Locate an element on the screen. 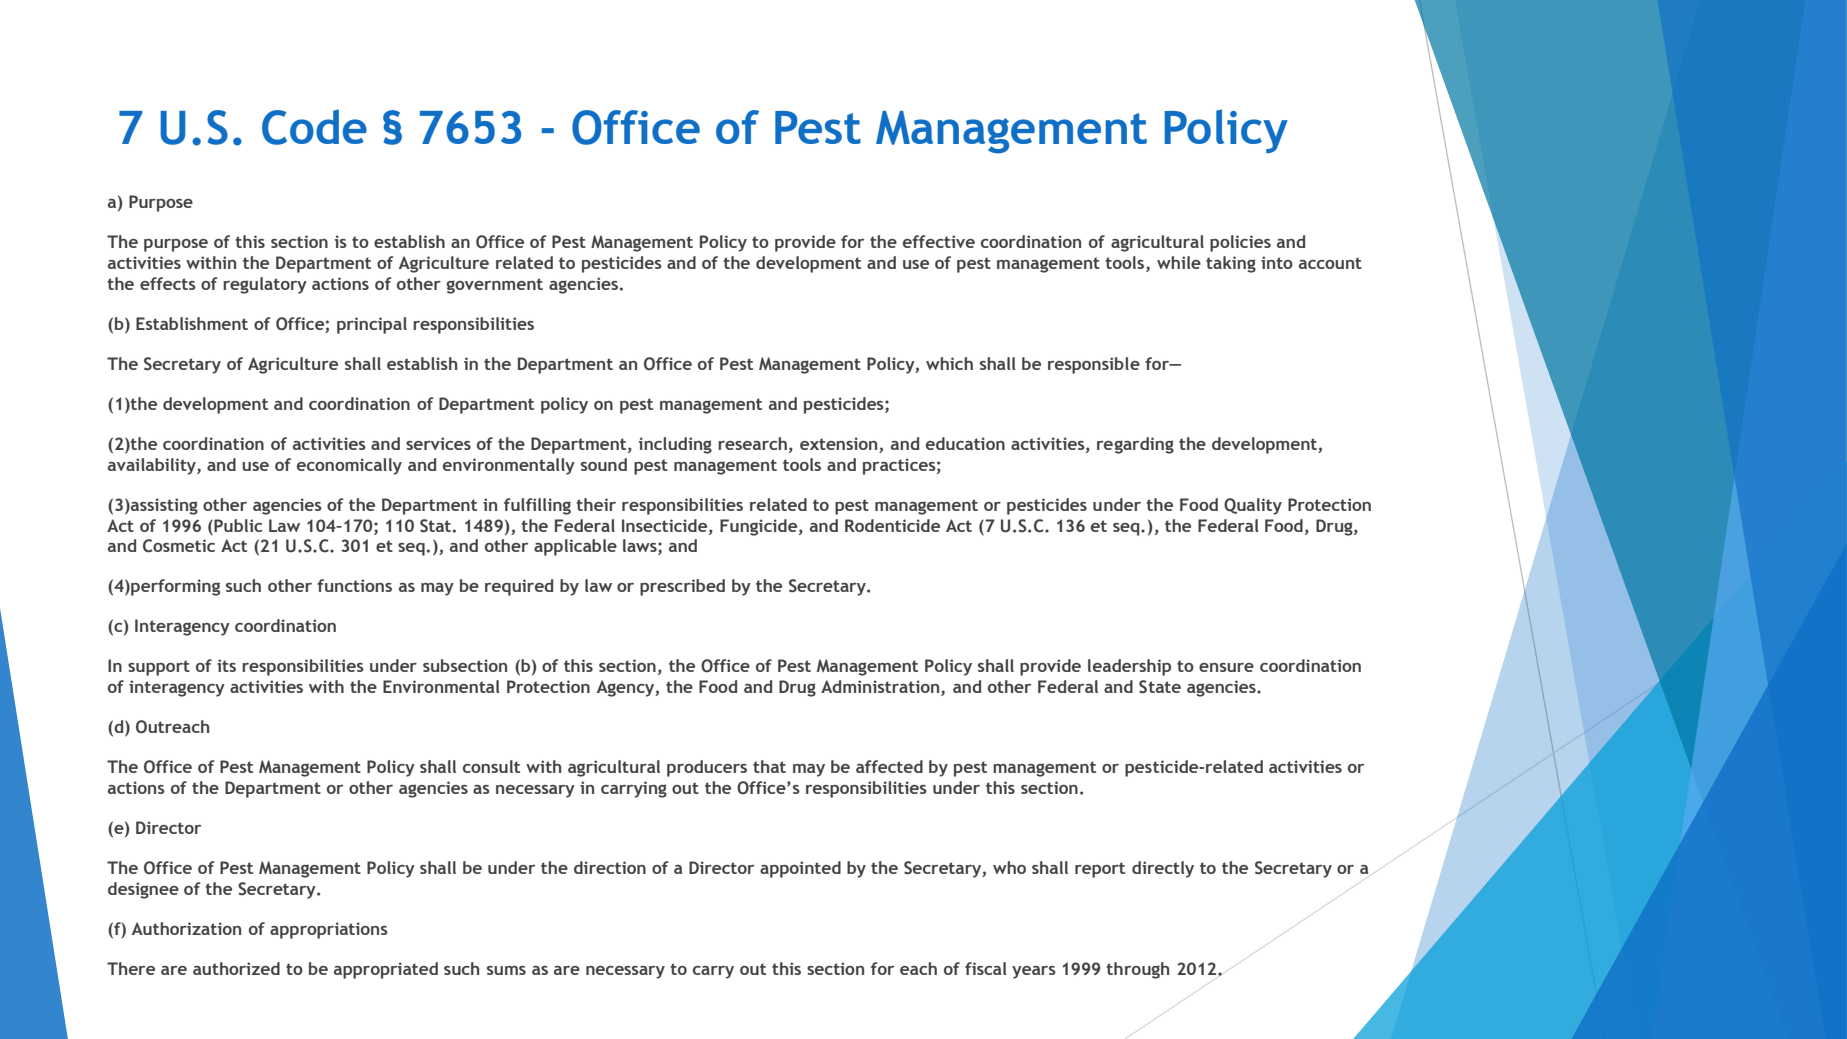 Image resolution: width=1847 pixels, height=1039 pixels. ensure is located at coordinates (1226, 667).
